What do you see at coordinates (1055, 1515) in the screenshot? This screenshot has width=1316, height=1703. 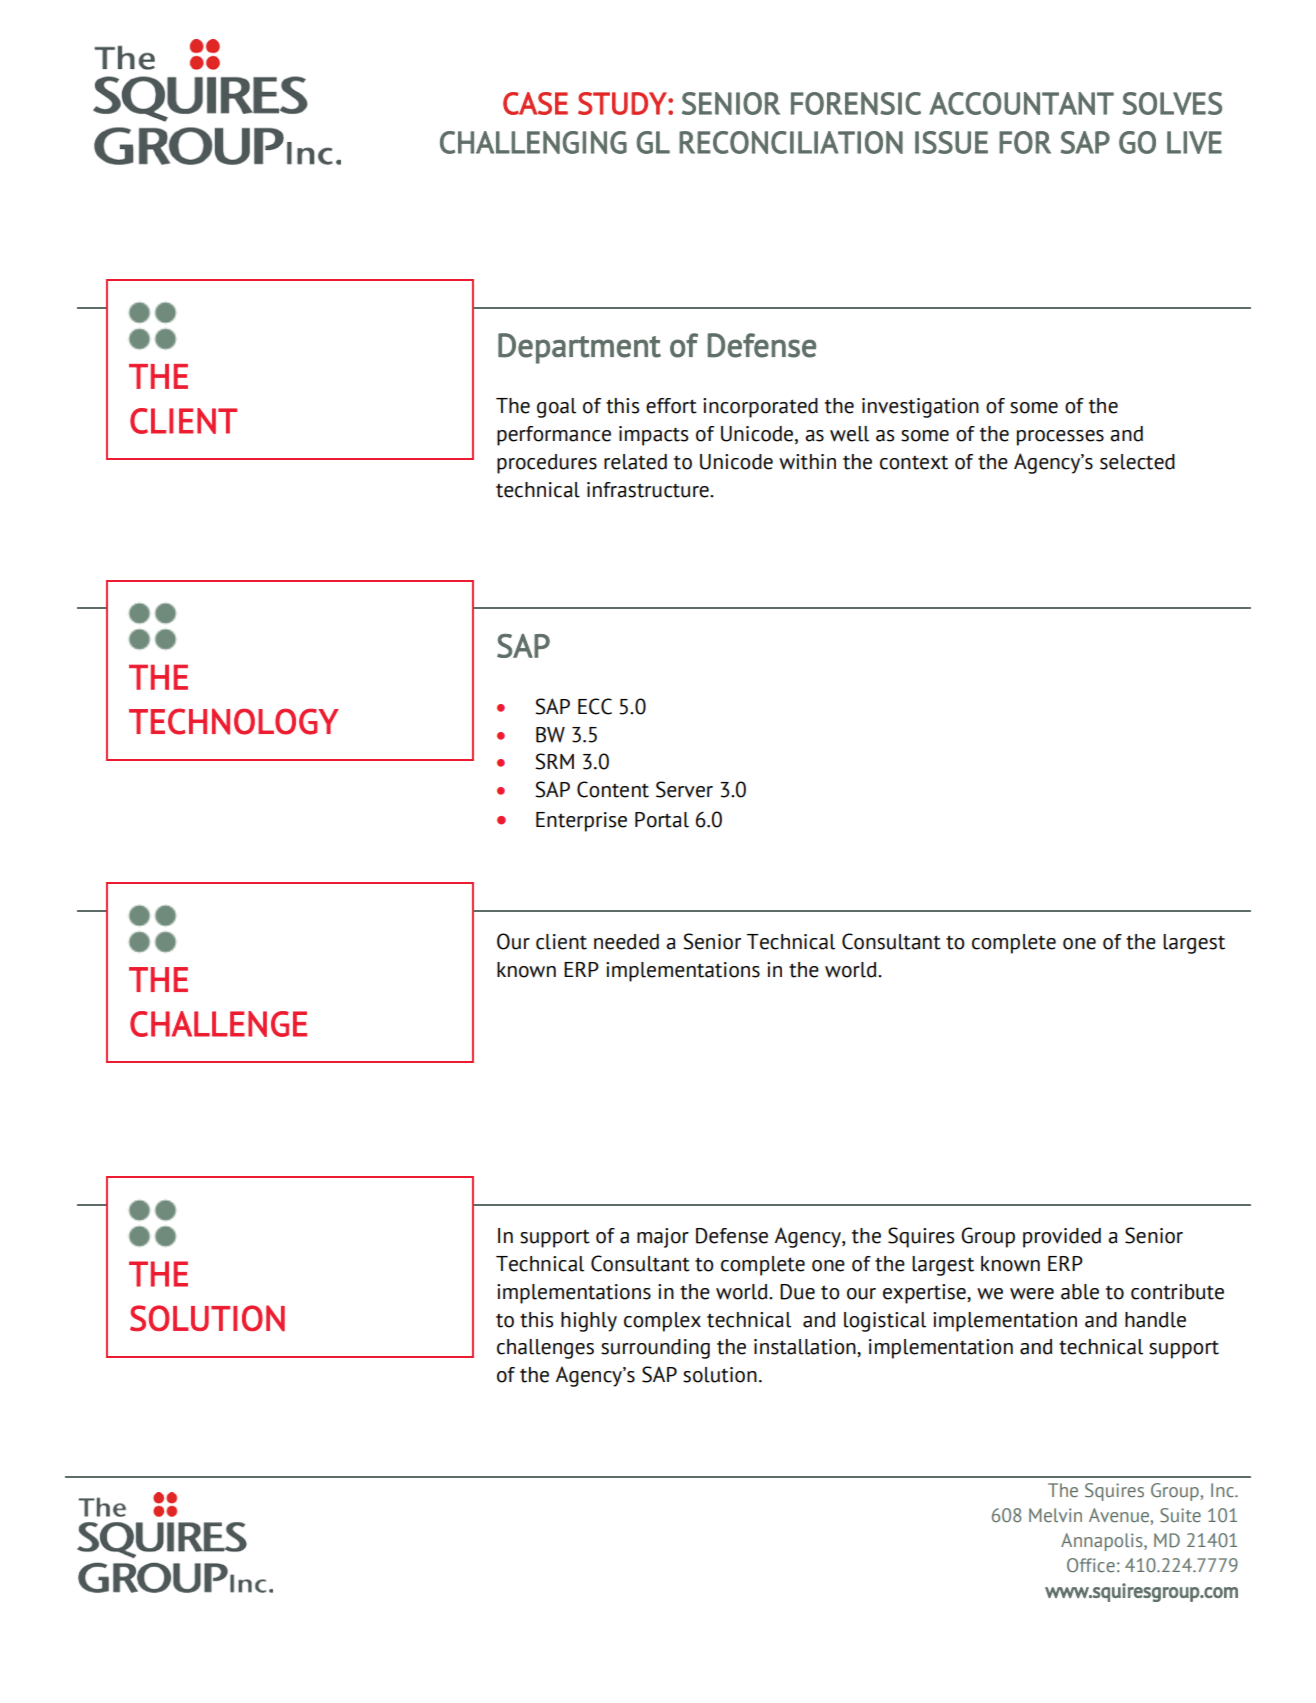 I see `Melvin` at bounding box center [1055, 1515].
